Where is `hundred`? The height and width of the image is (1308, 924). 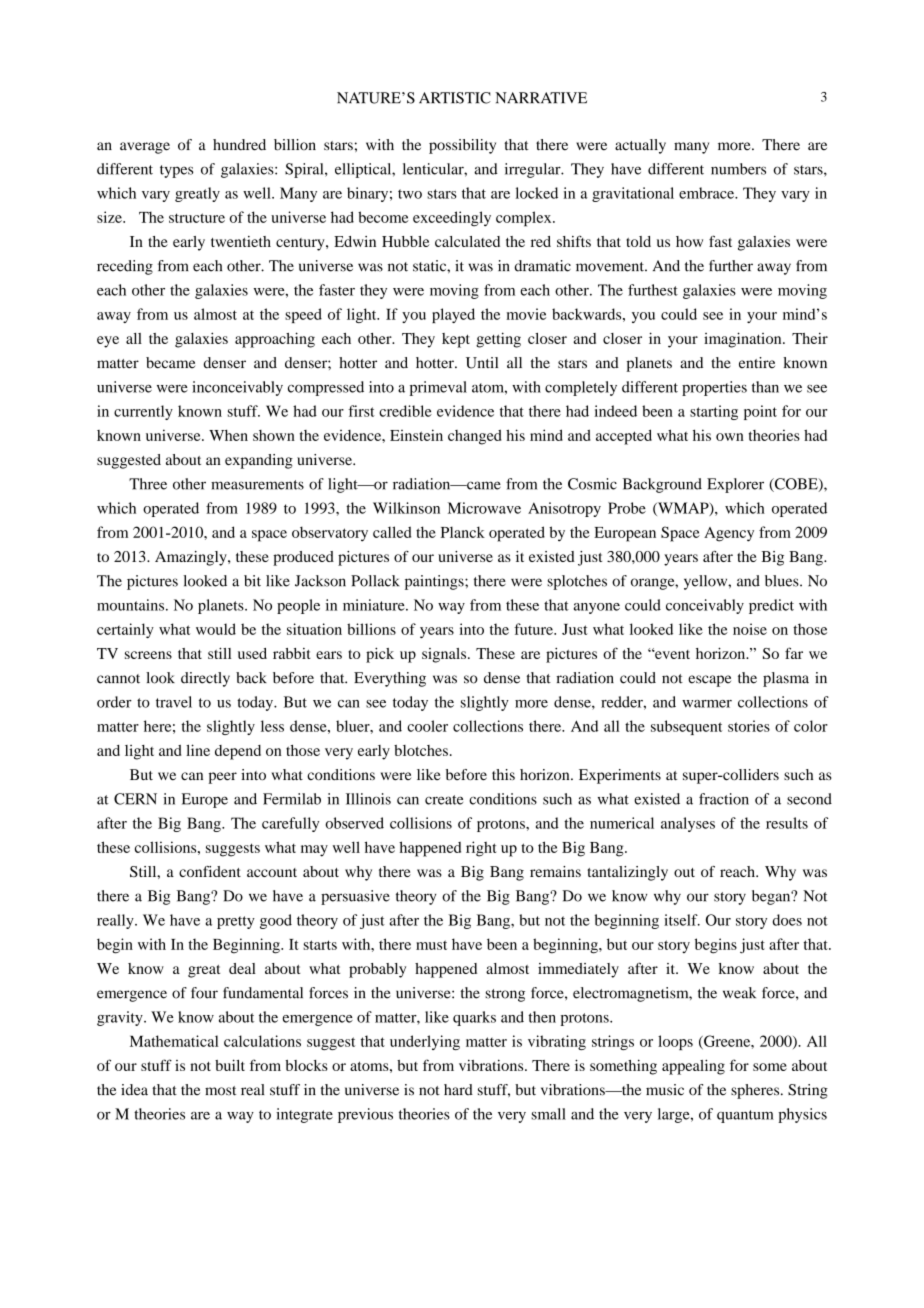 hundred is located at coordinates (239, 145).
